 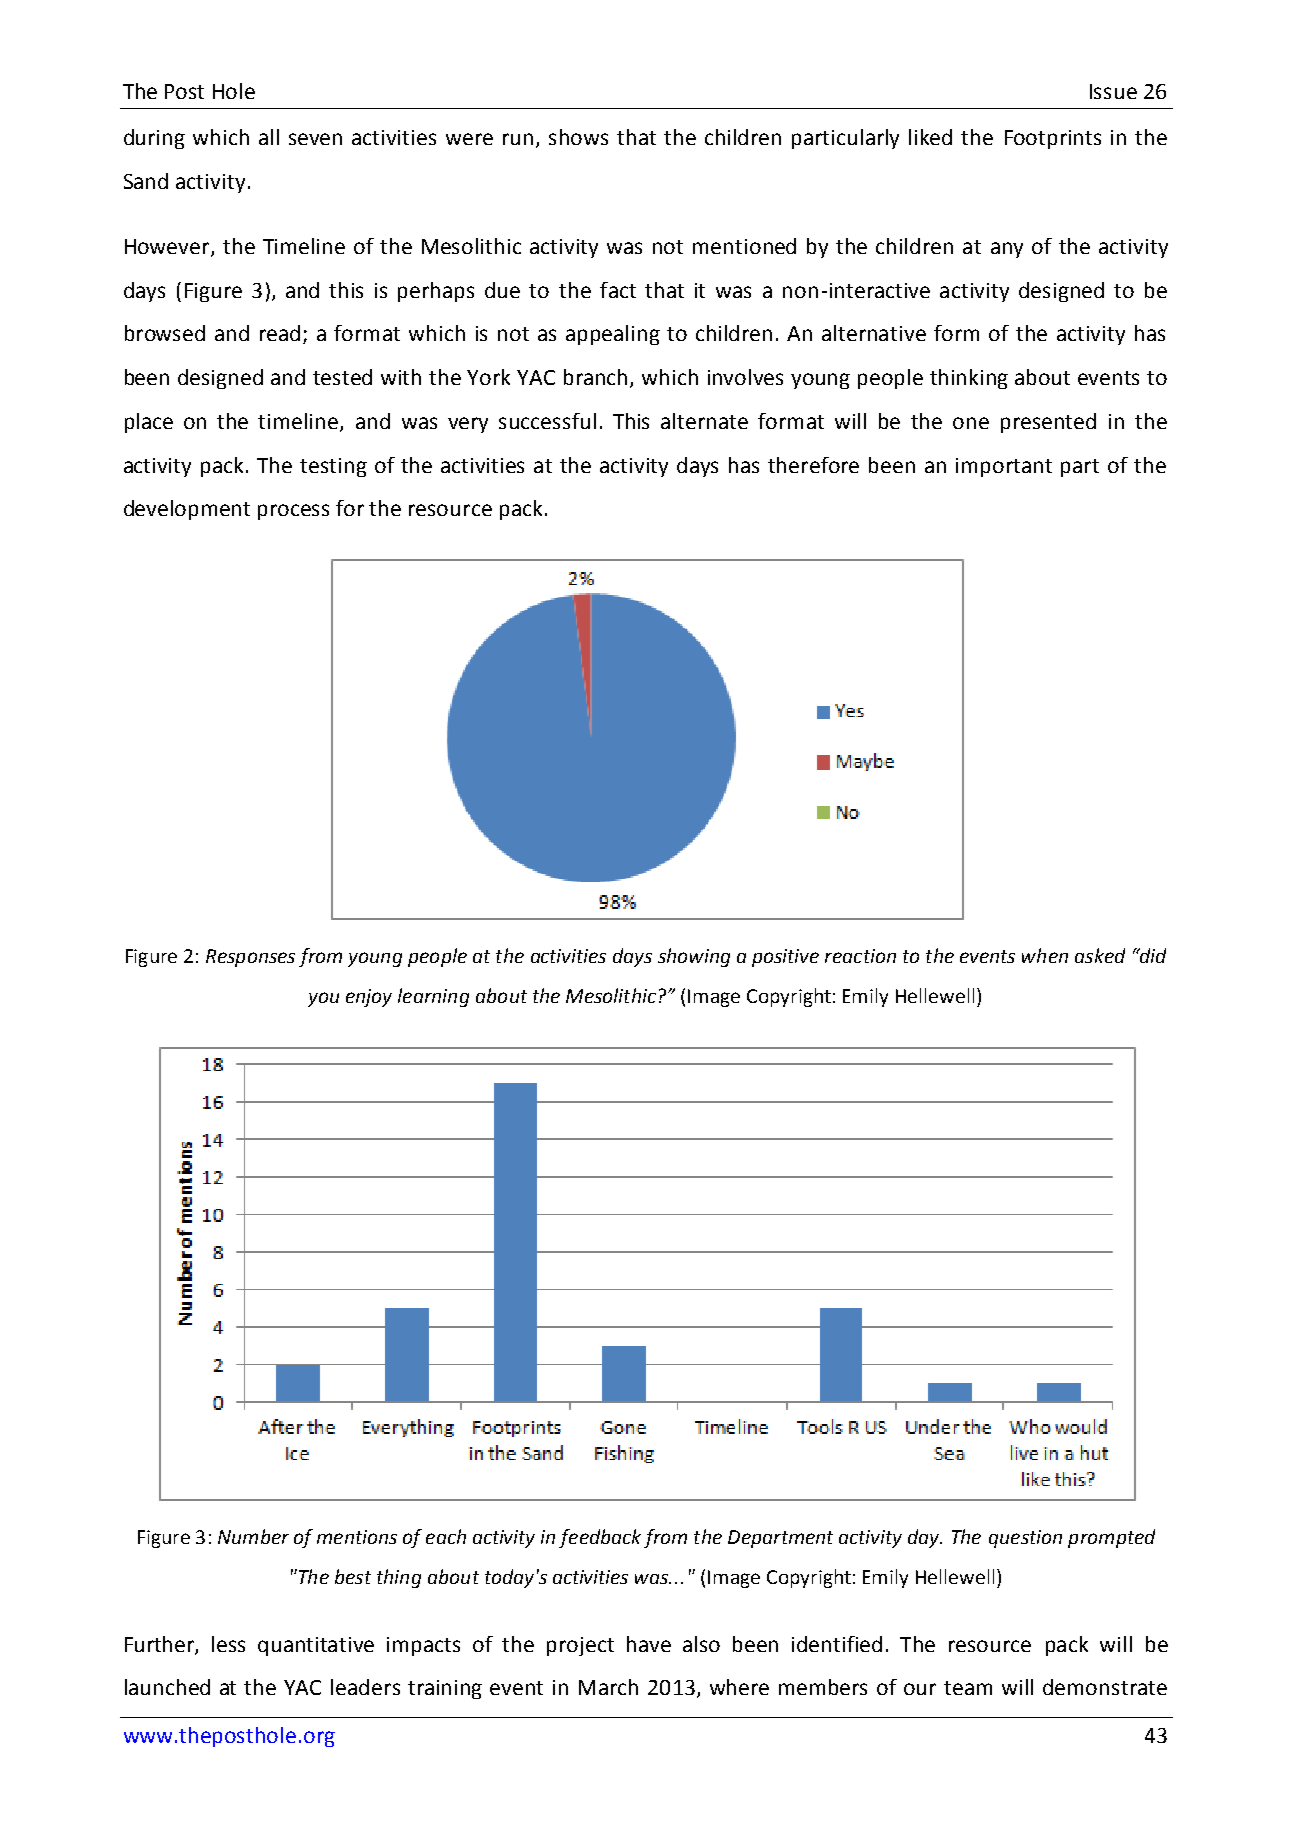 I want to click on Footprints, so click(x=1053, y=139).
